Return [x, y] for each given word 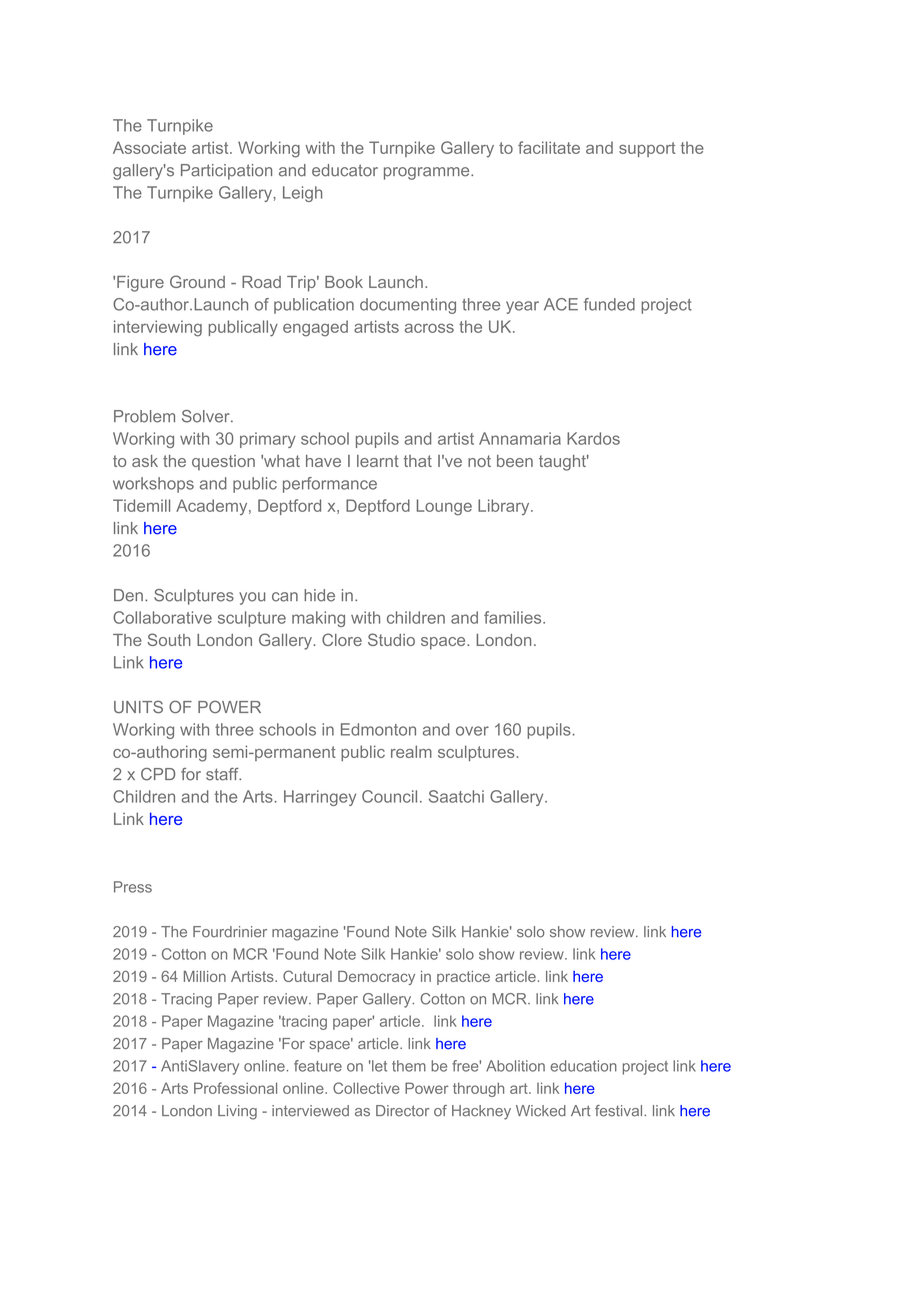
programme [428, 173]
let [378, 1066]
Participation [226, 172]
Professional [235, 1088]
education [583, 1066]
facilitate [549, 147]
